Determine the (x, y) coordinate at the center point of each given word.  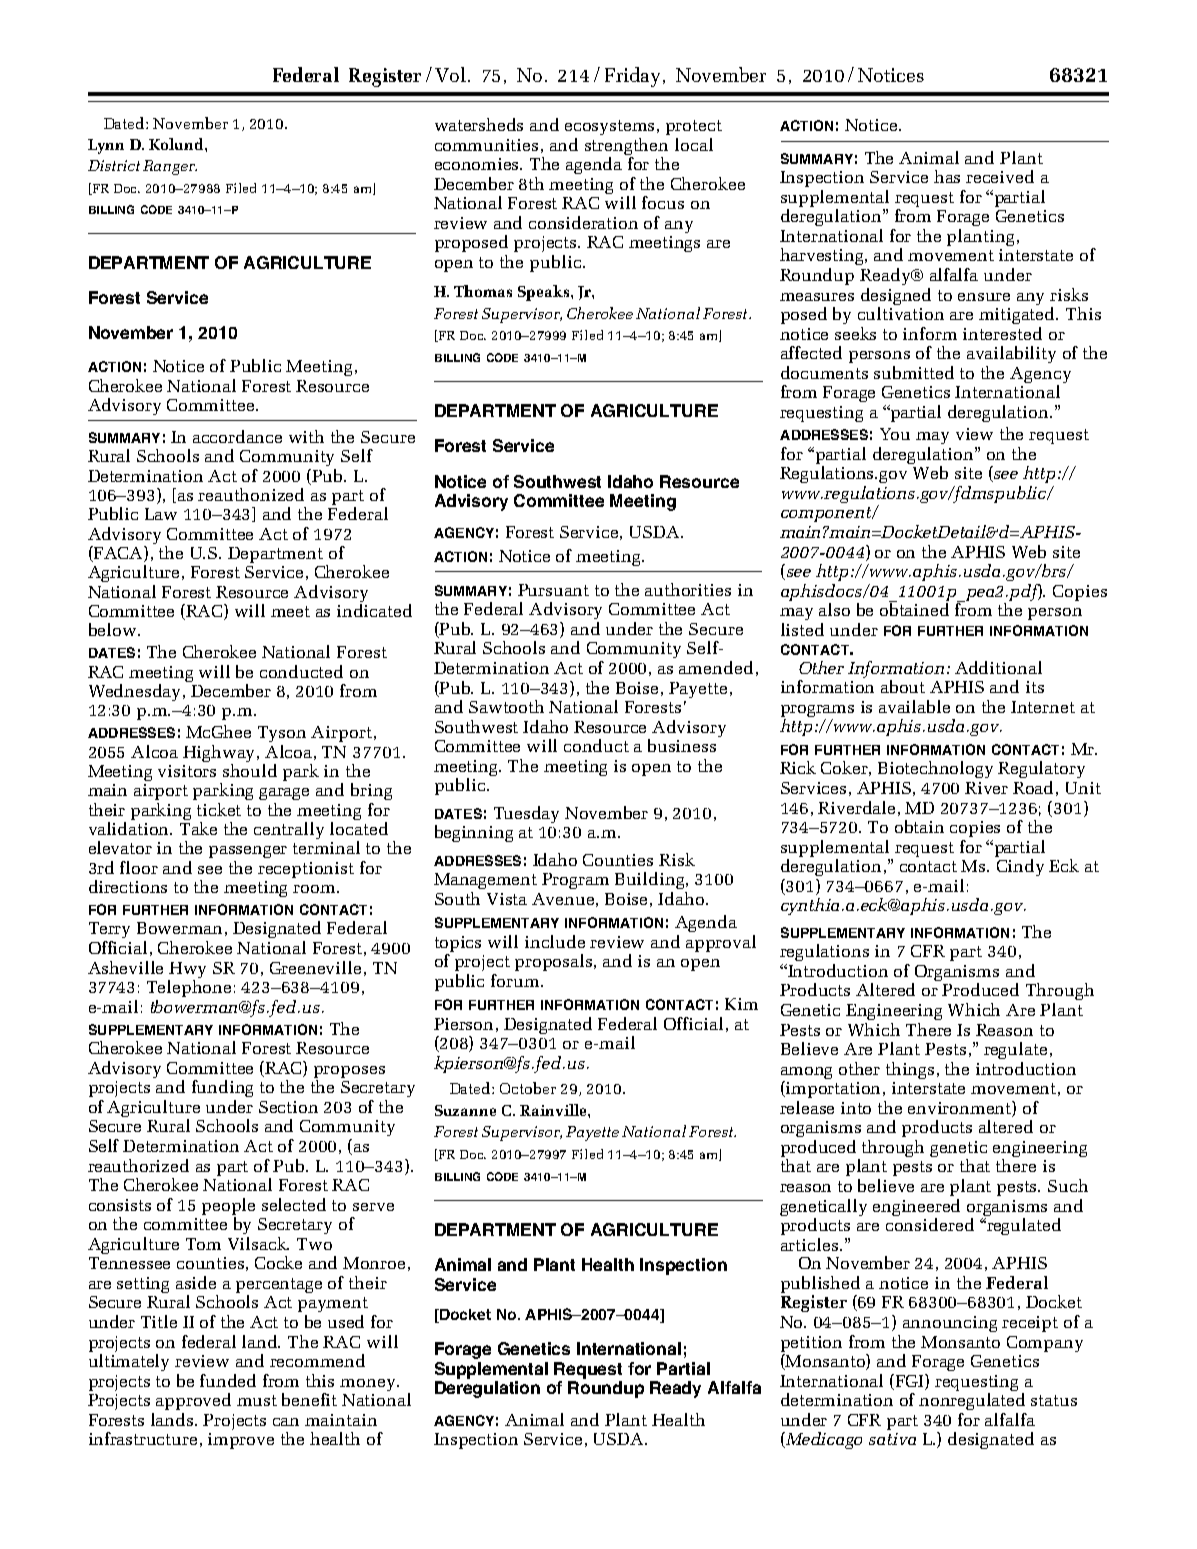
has (947, 176)
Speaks (545, 293)
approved (193, 1401)
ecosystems (611, 127)
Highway (220, 755)
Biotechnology (935, 769)
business (682, 745)
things (910, 1070)
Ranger (170, 167)
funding (222, 1088)
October (528, 1088)
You (895, 434)
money (369, 1385)
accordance (237, 436)
